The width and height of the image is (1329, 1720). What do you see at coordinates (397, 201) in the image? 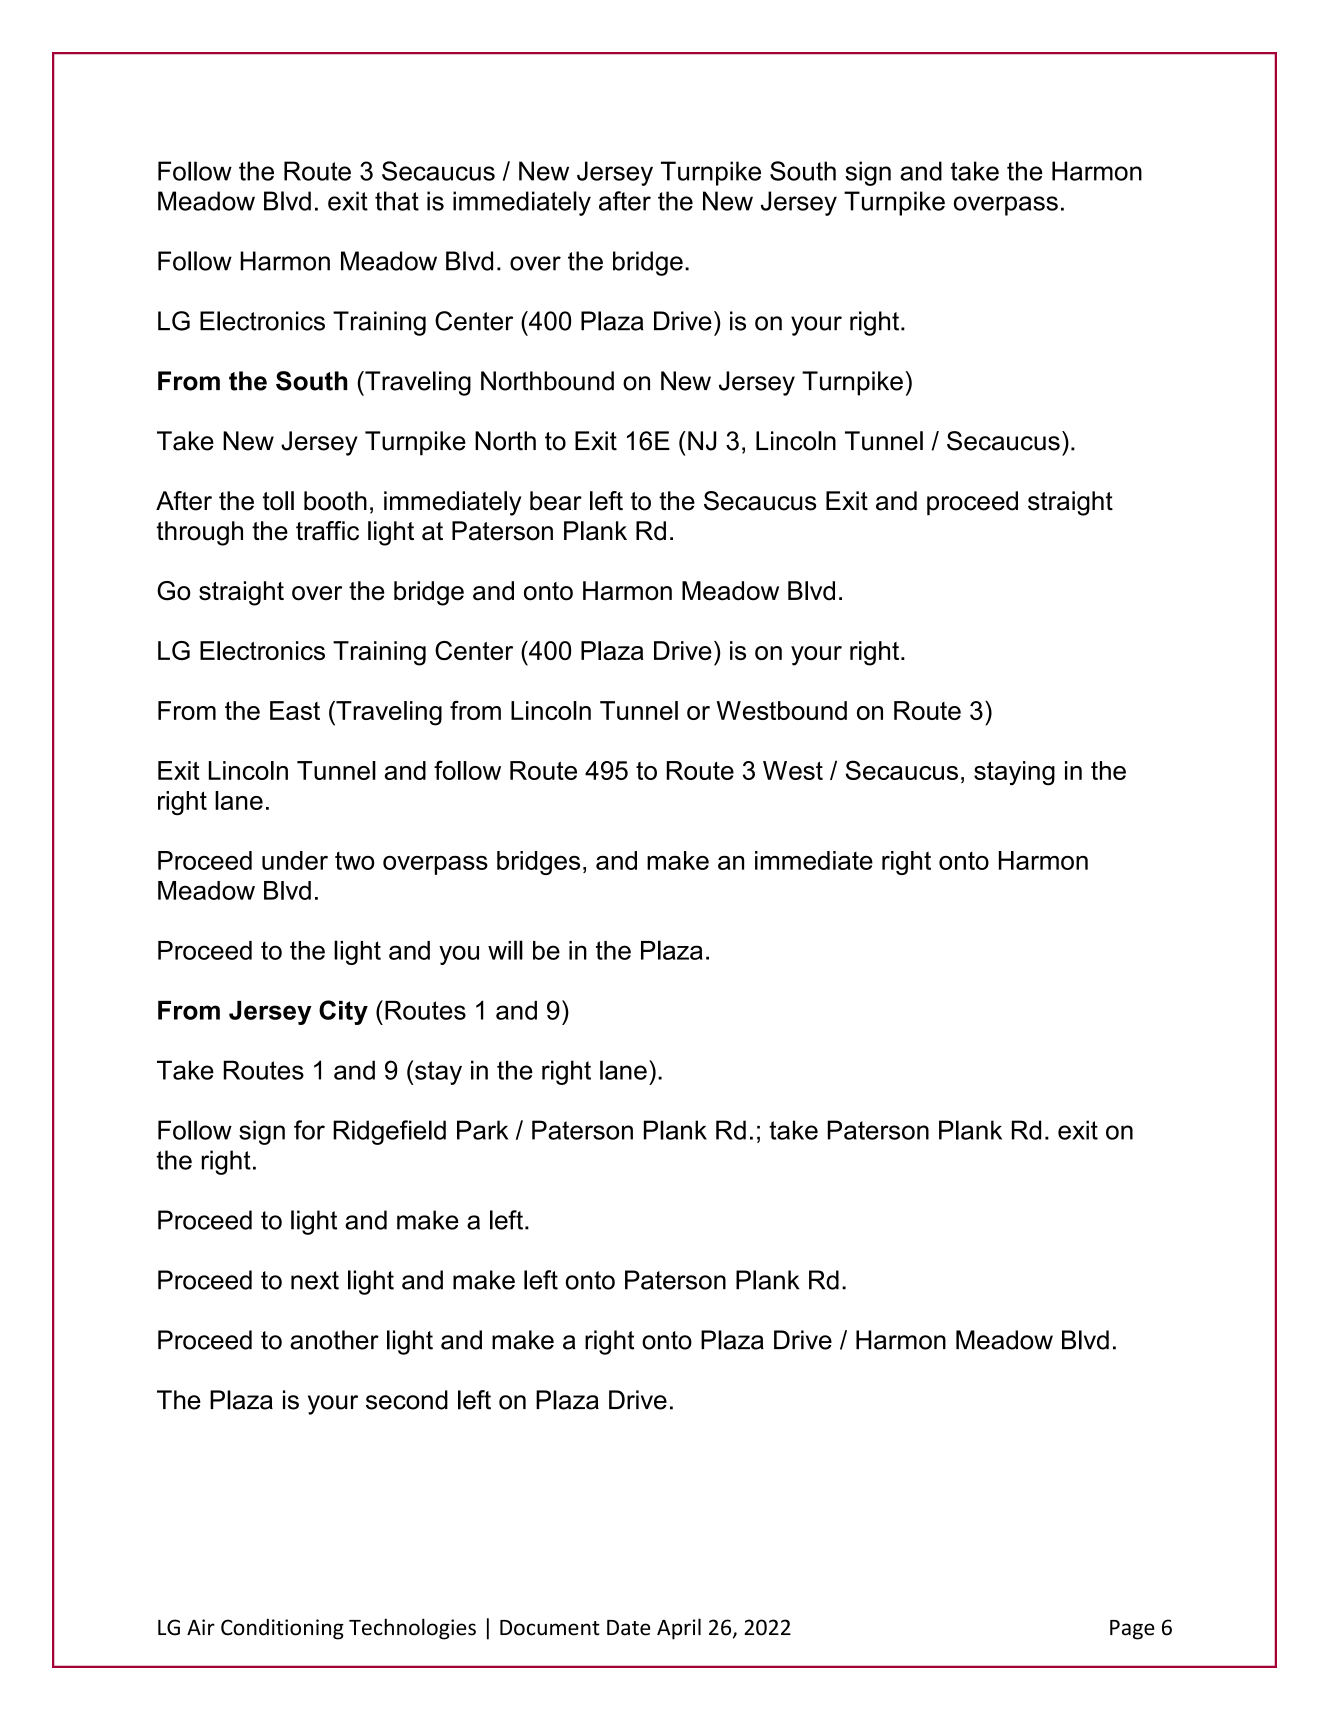
I see `that` at bounding box center [397, 201].
